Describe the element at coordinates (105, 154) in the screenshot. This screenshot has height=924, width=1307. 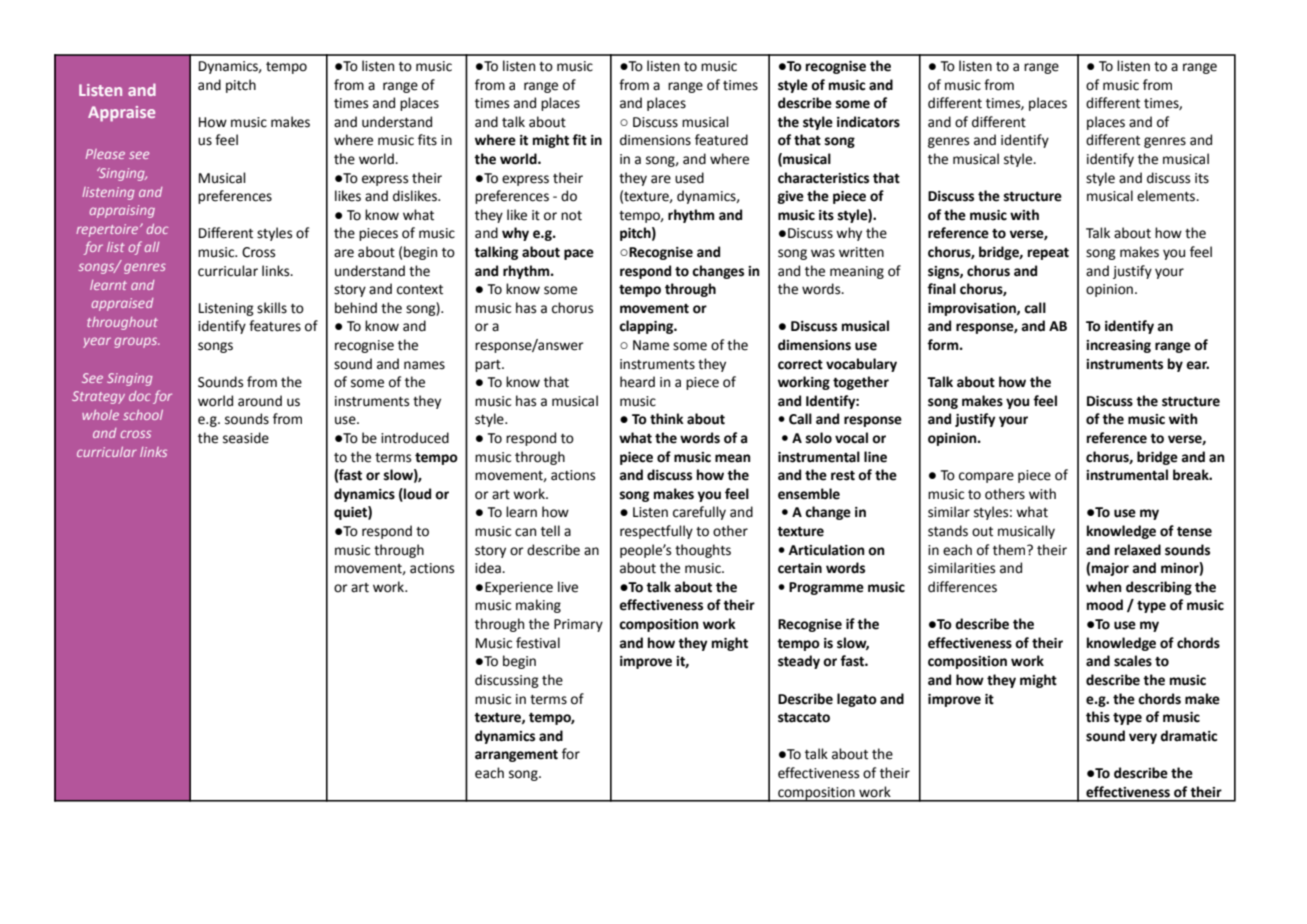
I see `Please` at that location.
